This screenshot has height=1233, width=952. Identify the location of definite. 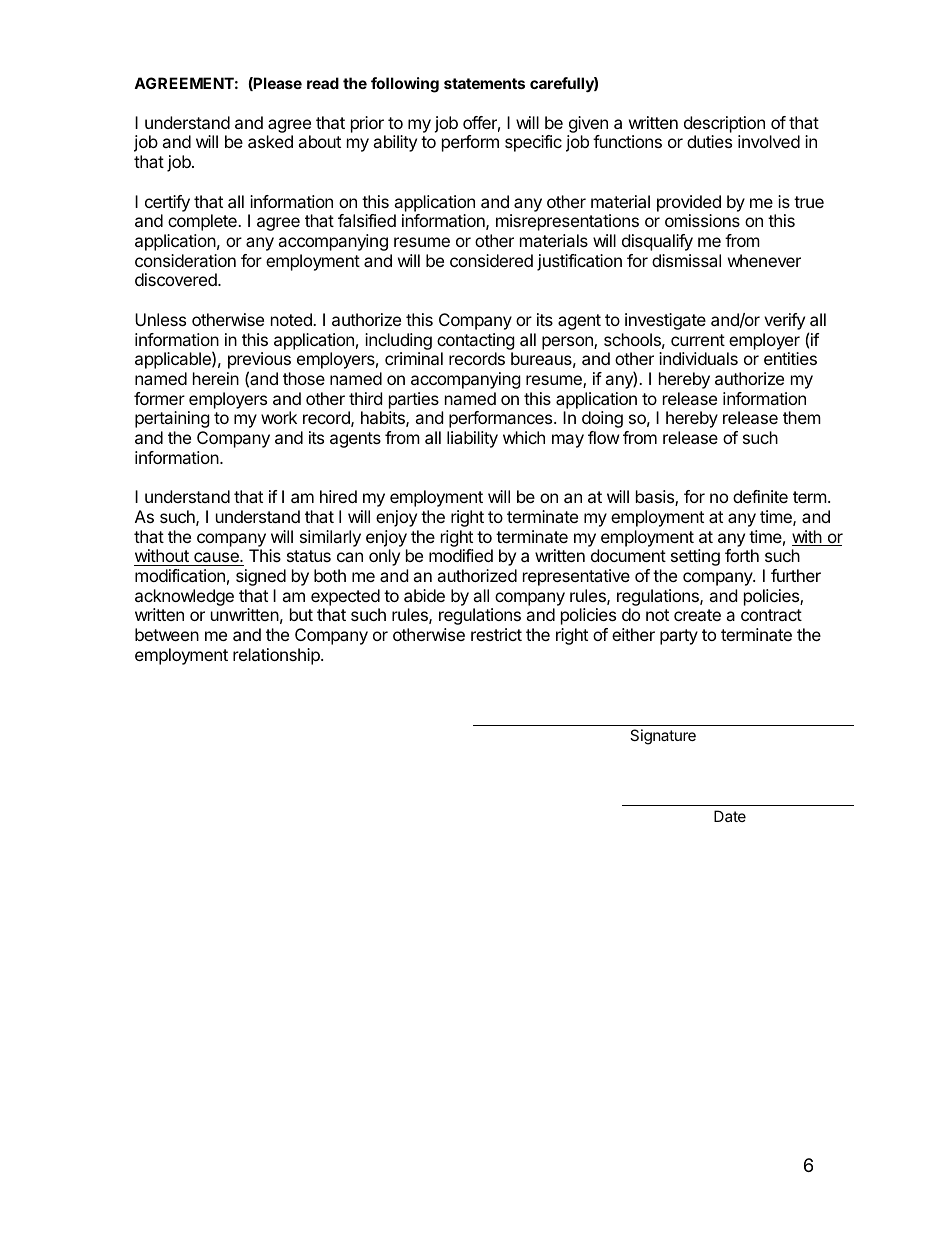
(760, 496).
